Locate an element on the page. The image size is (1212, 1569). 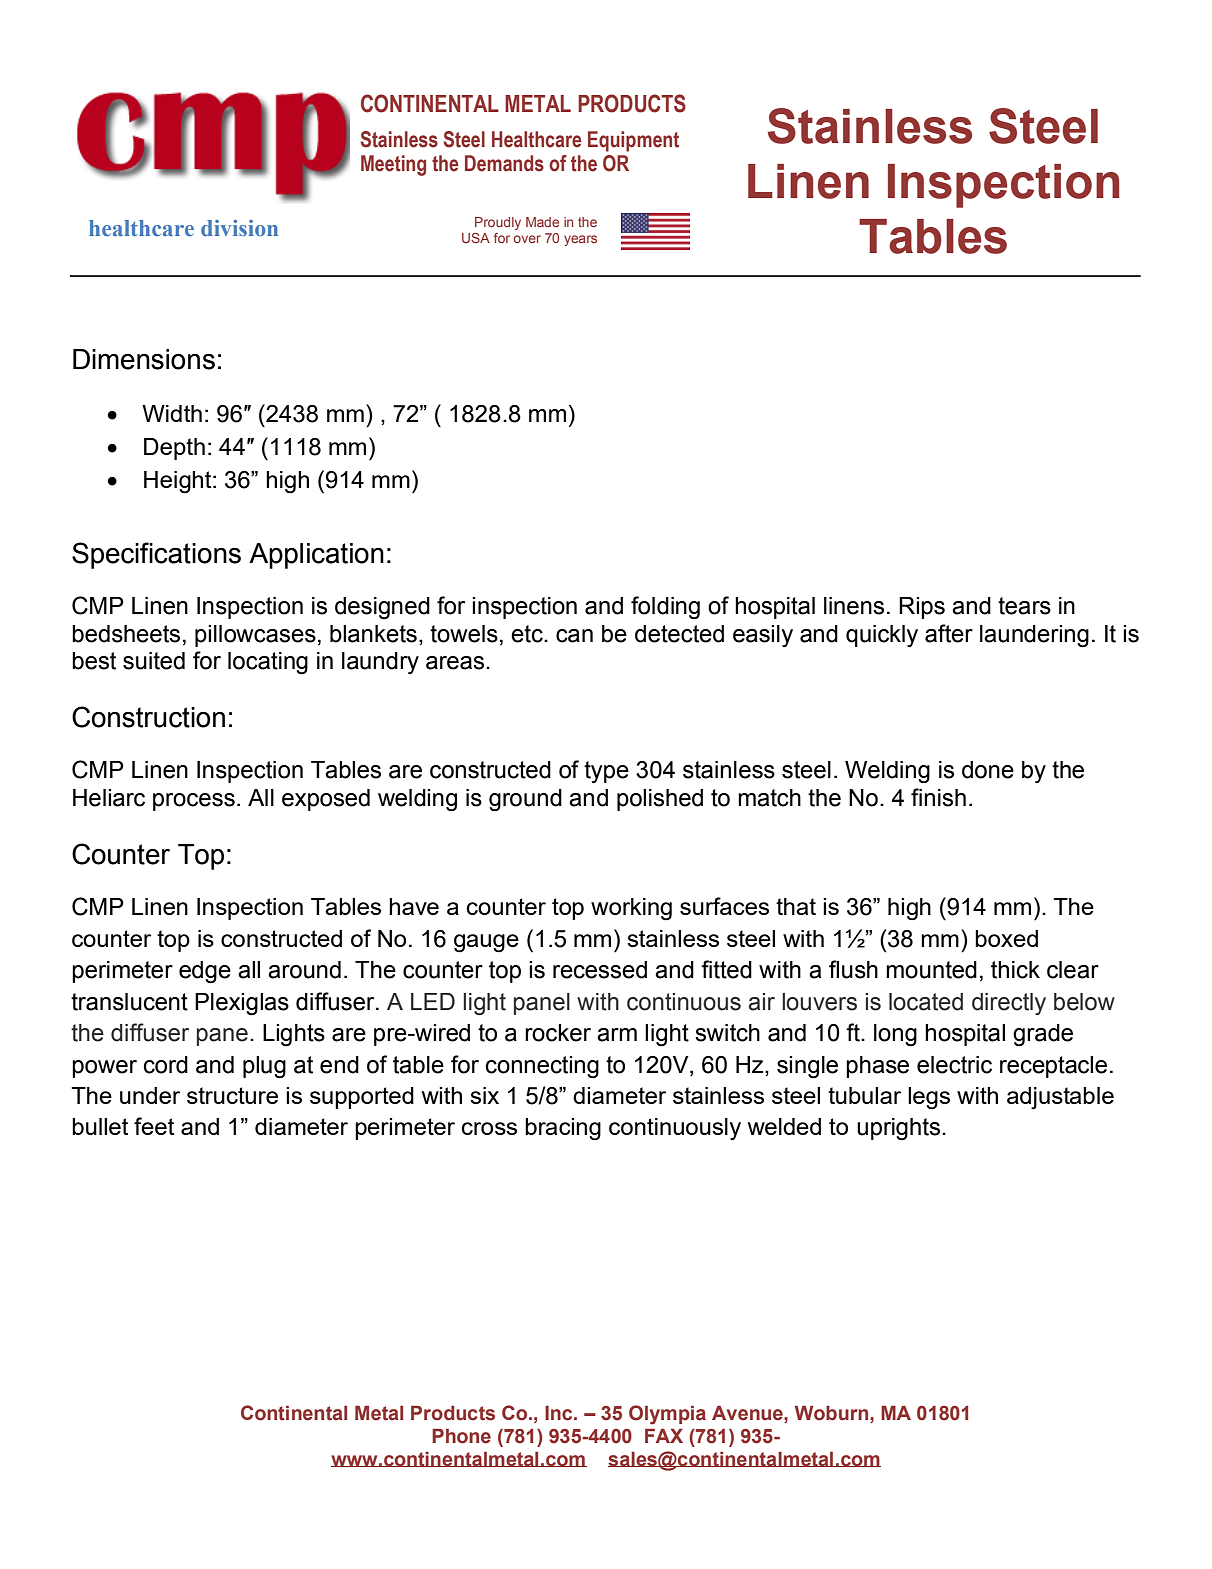
process is located at coordinates (194, 802).
